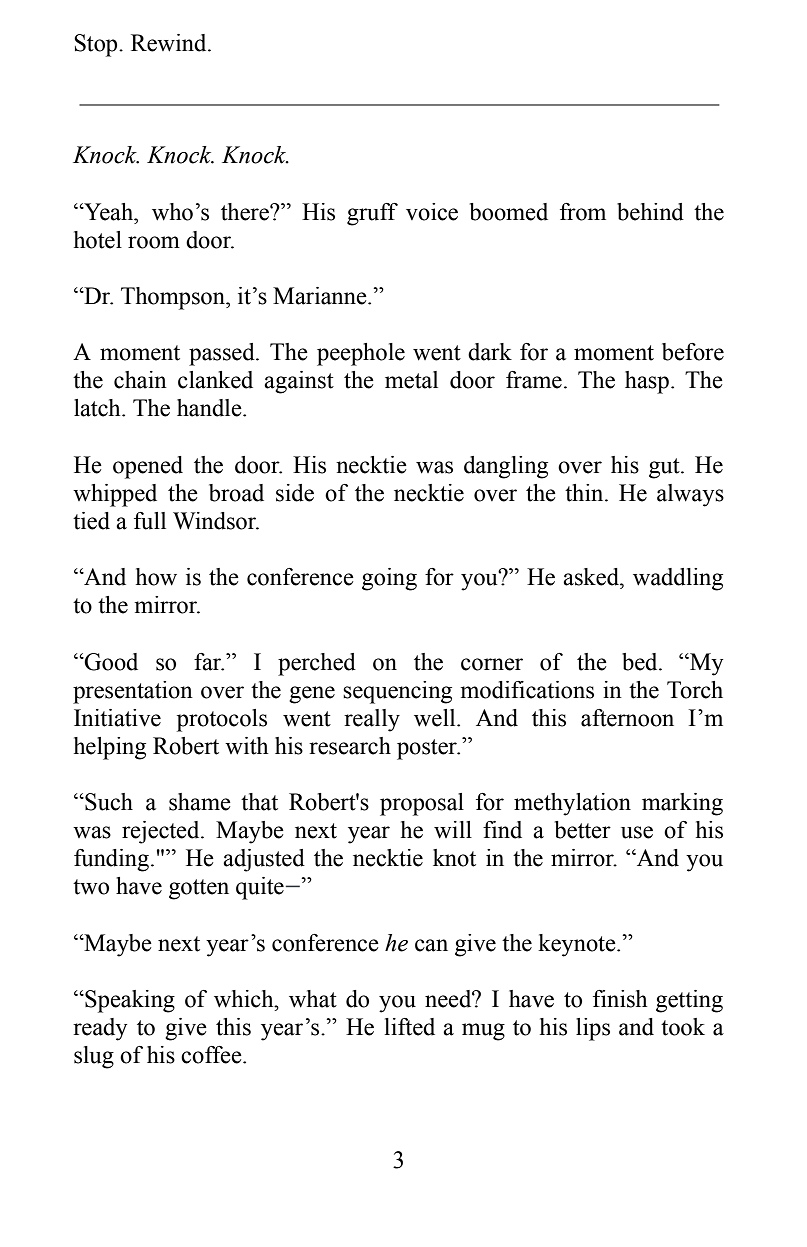  I want to click on behind, so click(650, 212).
